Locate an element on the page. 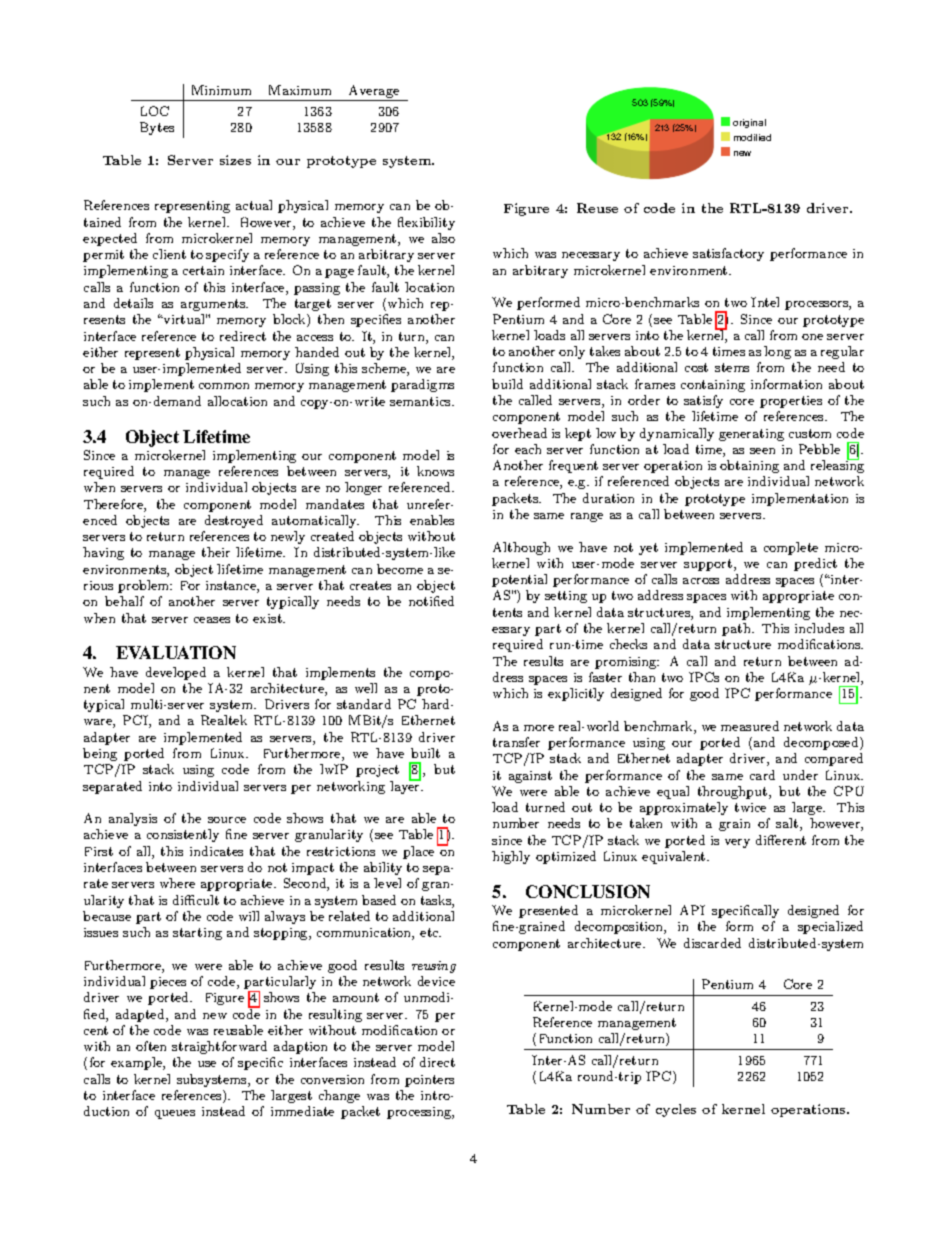 This image has width=952, height=1233. ceases is located at coordinates (212, 620).
